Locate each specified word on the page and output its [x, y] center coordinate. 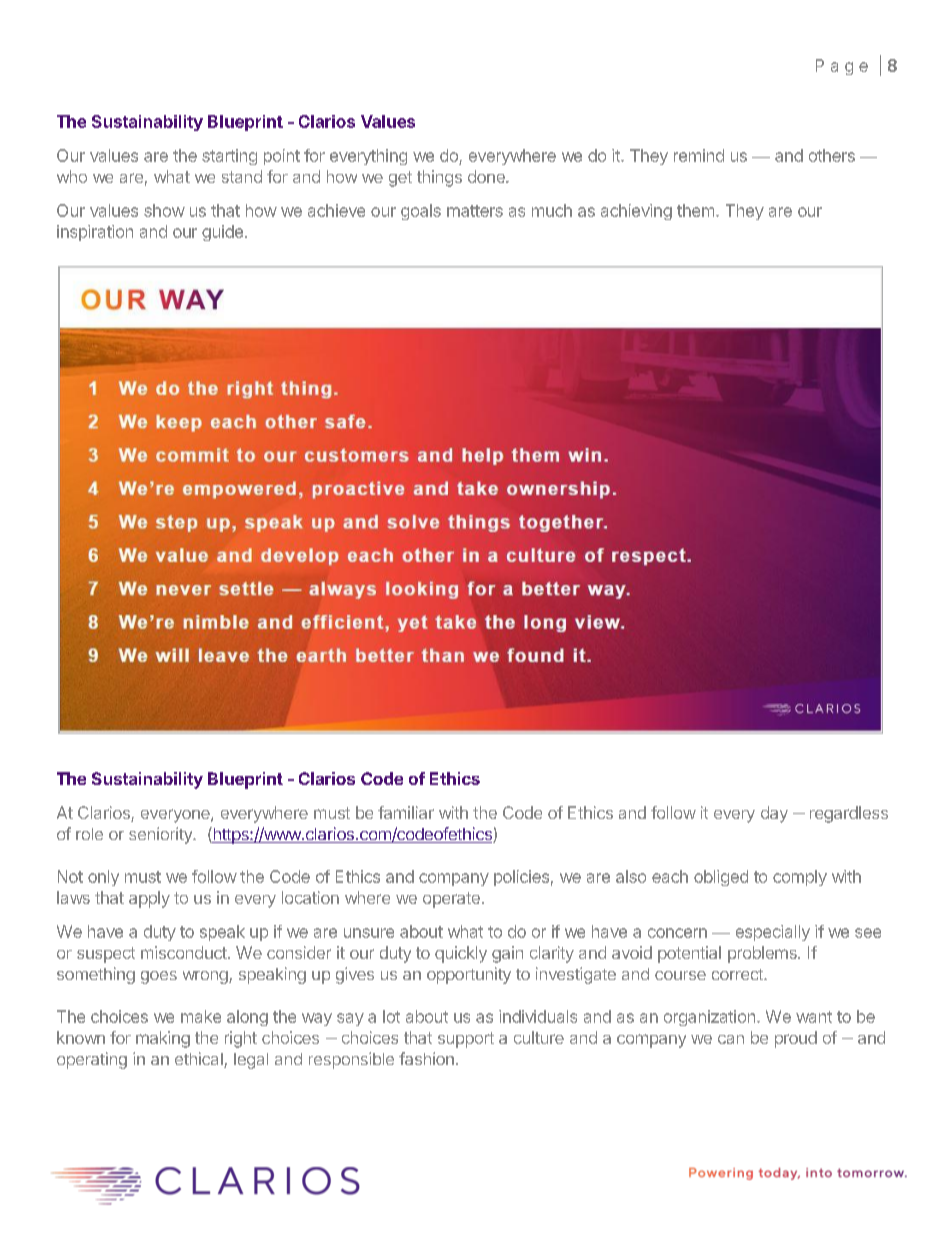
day [774, 814]
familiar [406, 812]
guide [222, 233]
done [487, 176]
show [164, 210]
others [832, 155]
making [163, 1039]
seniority [161, 835]
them [695, 210]
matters [475, 211]
